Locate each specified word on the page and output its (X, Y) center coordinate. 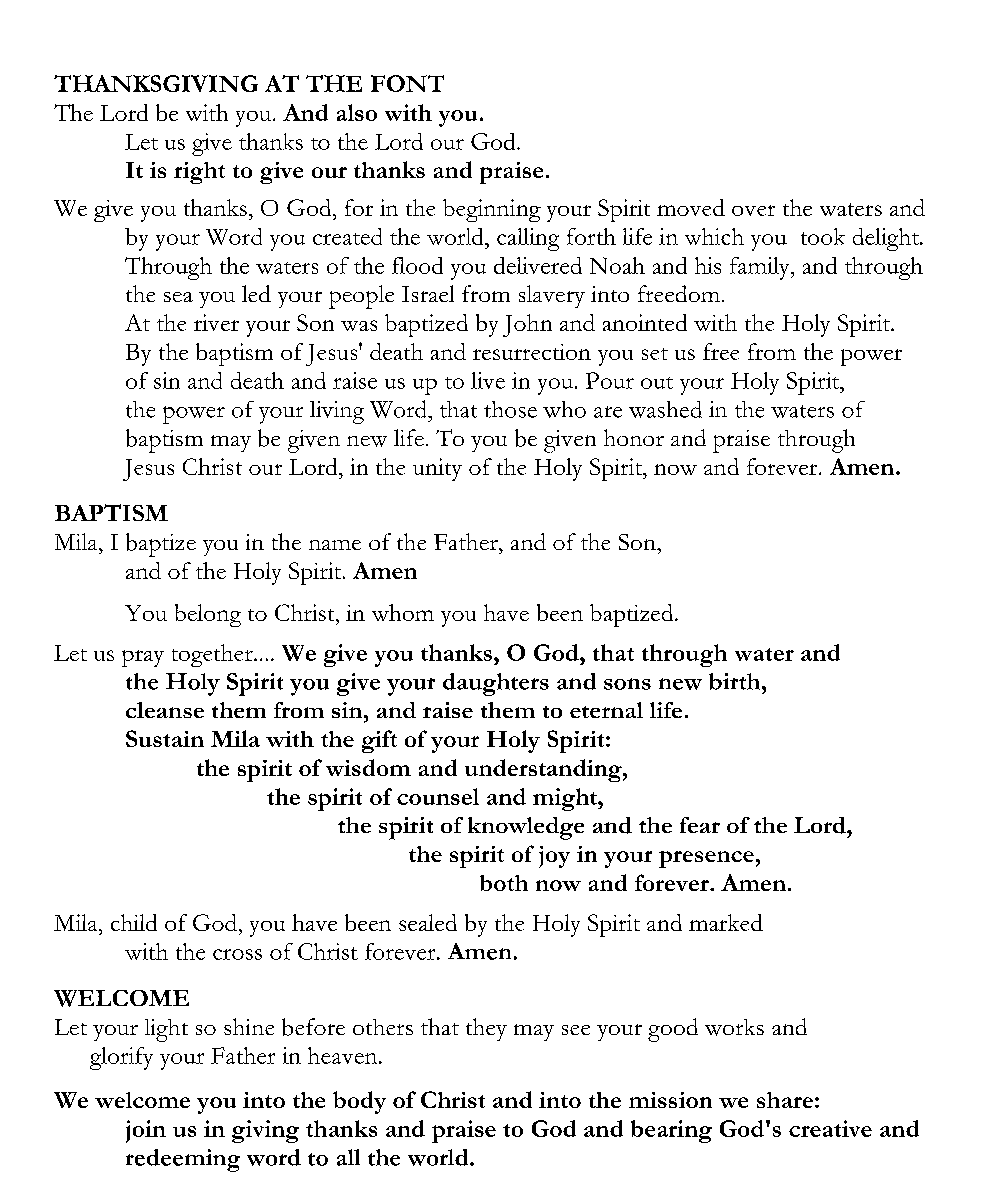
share (785, 1100)
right (199, 173)
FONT (407, 83)
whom (403, 612)
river (216, 322)
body (359, 1102)
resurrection (532, 352)
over (753, 210)
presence (706, 859)
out (657, 383)
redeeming (183, 1160)
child (134, 922)
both (504, 883)
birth (736, 681)
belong (208, 615)
